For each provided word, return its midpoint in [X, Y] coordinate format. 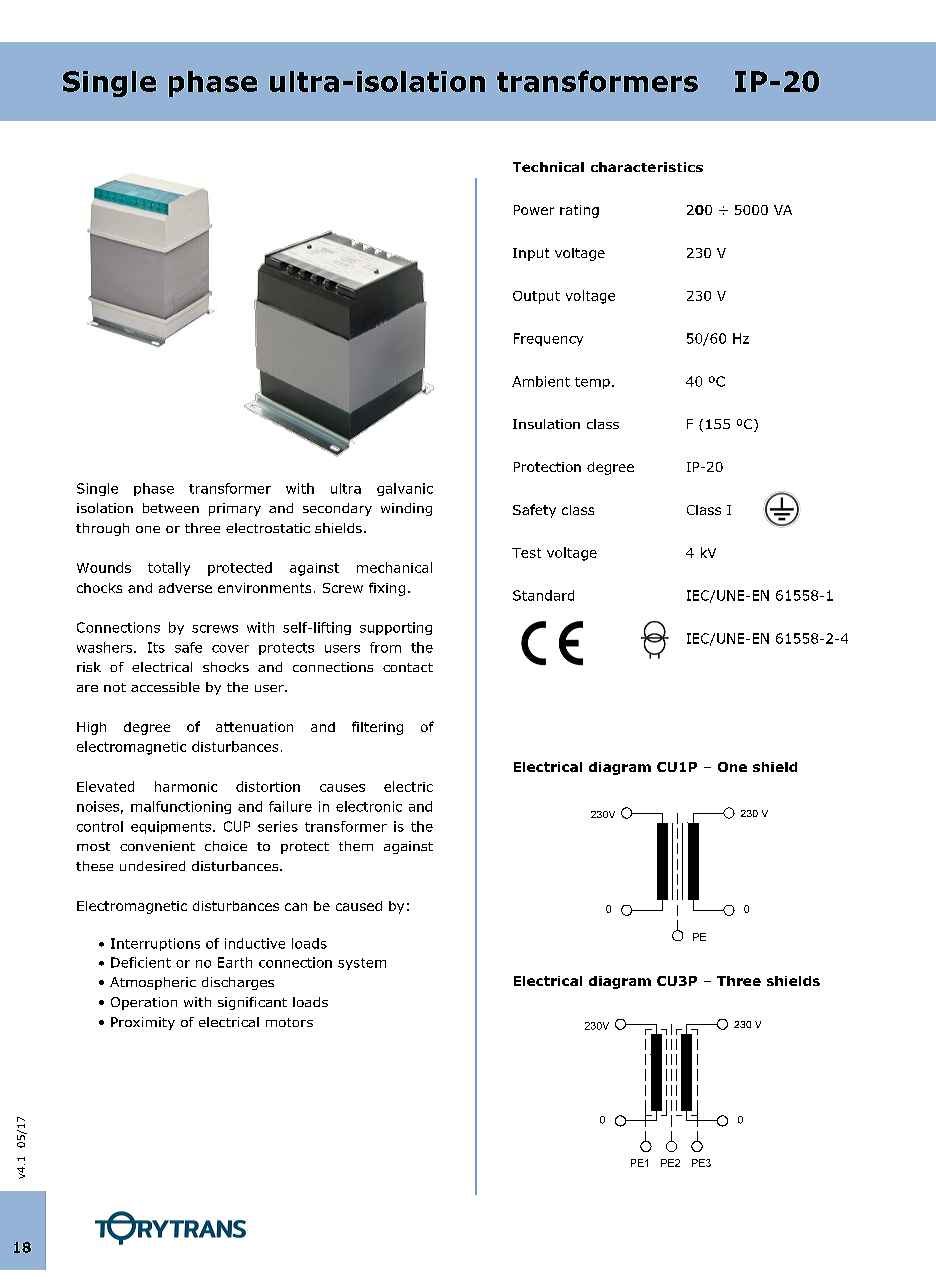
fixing [387, 589]
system [362, 964]
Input [531, 254]
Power [534, 210]
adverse [185, 588]
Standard [543, 595]
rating [579, 211]
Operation [144, 1003]
